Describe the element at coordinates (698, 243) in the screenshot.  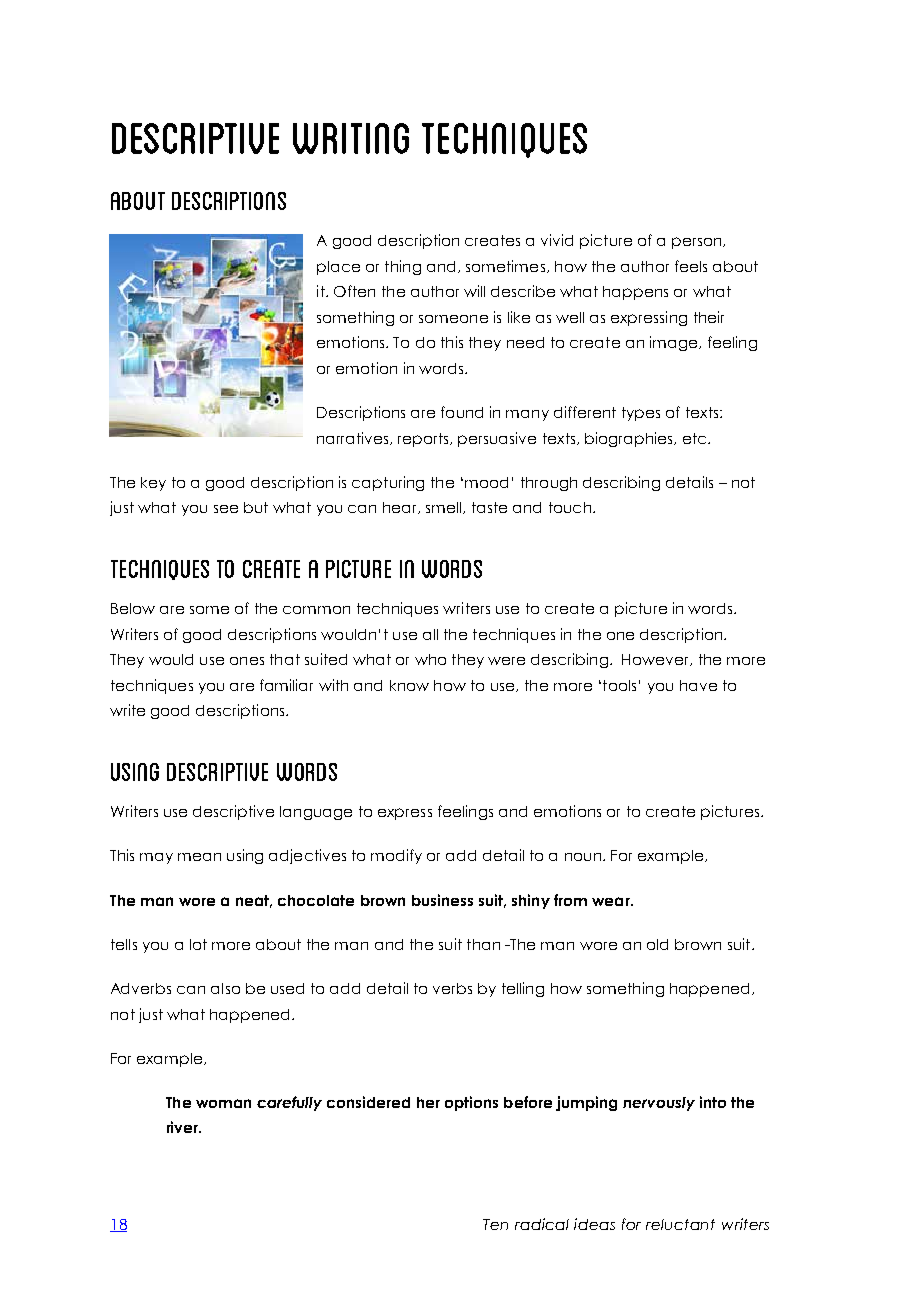
I see `person` at that location.
